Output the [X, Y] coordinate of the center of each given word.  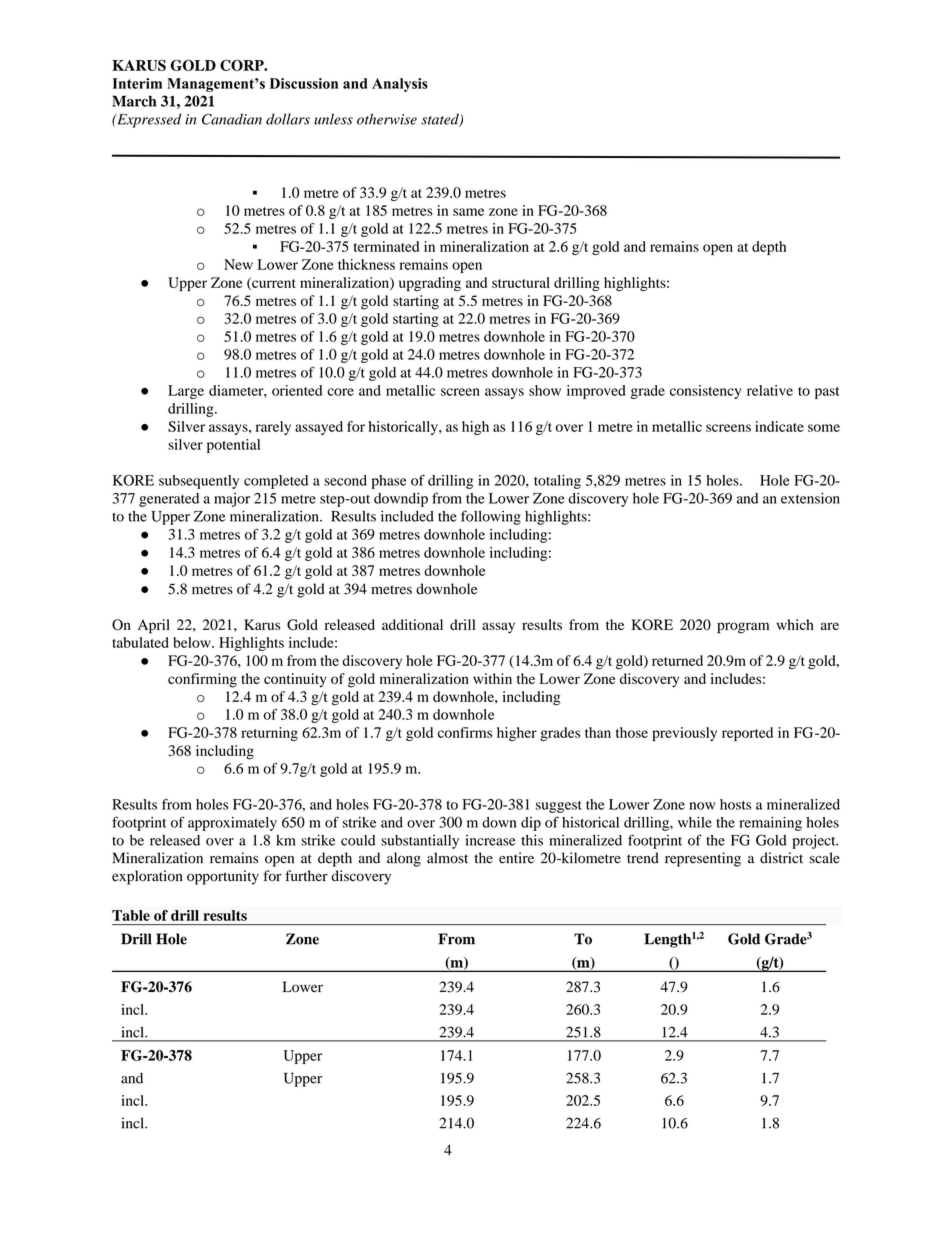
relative [770, 390]
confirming [202, 680]
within [492, 678]
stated [441, 120]
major [232, 500]
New [238, 264]
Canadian [232, 119]
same [468, 212]
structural [521, 282]
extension [810, 498]
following [491, 517]
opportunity [223, 877]
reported [747, 734]
